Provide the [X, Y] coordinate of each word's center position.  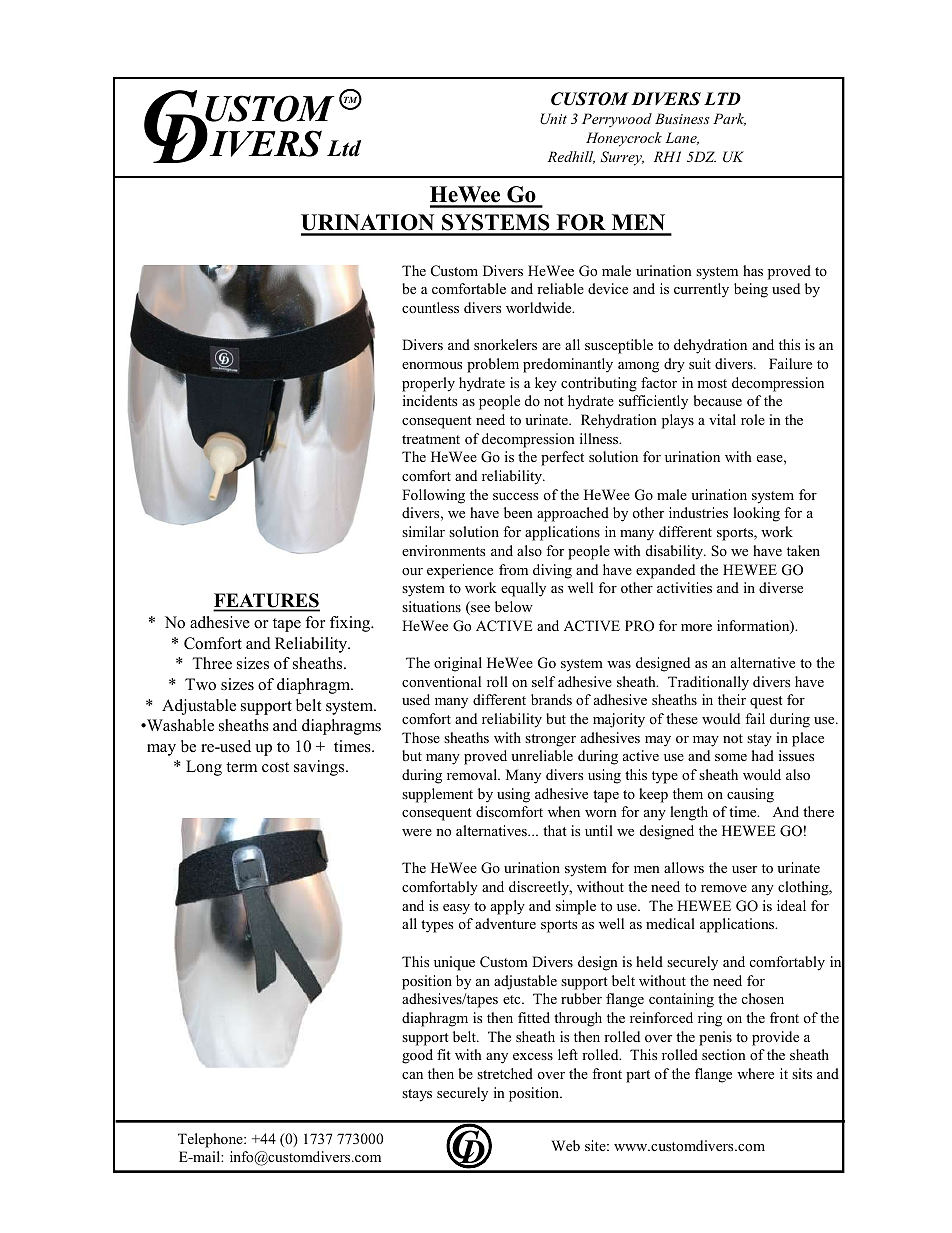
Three [212, 663]
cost [275, 767]
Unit [553, 119]
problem [493, 365]
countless [430, 307]
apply [508, 907]
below [514, 606]
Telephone [211, 1140]
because [717, 400]
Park [729, 119]
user [744, 869]
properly [428, 384]
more [696, 627]
